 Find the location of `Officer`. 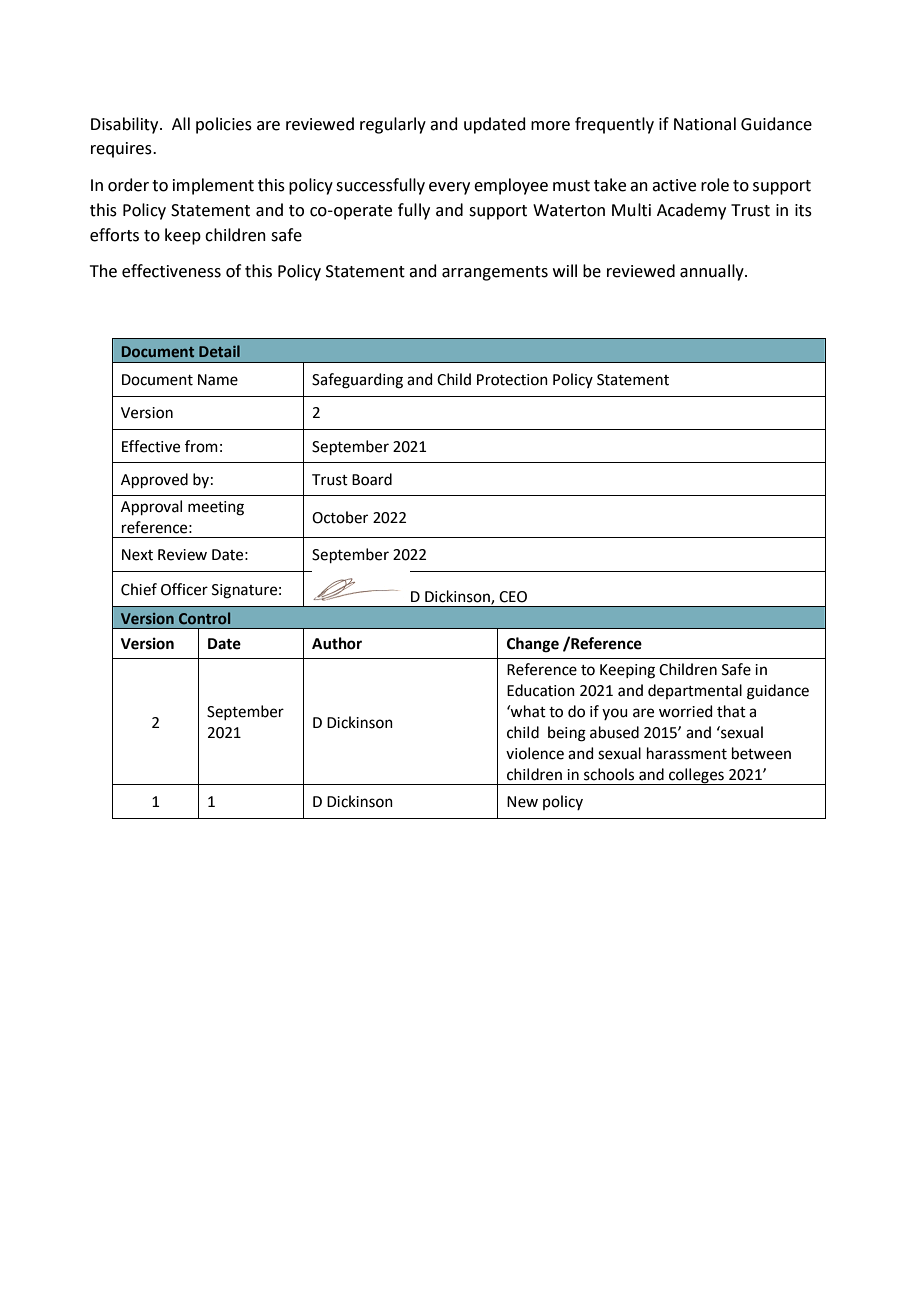

Officer is located at coordinates (184, 589).
